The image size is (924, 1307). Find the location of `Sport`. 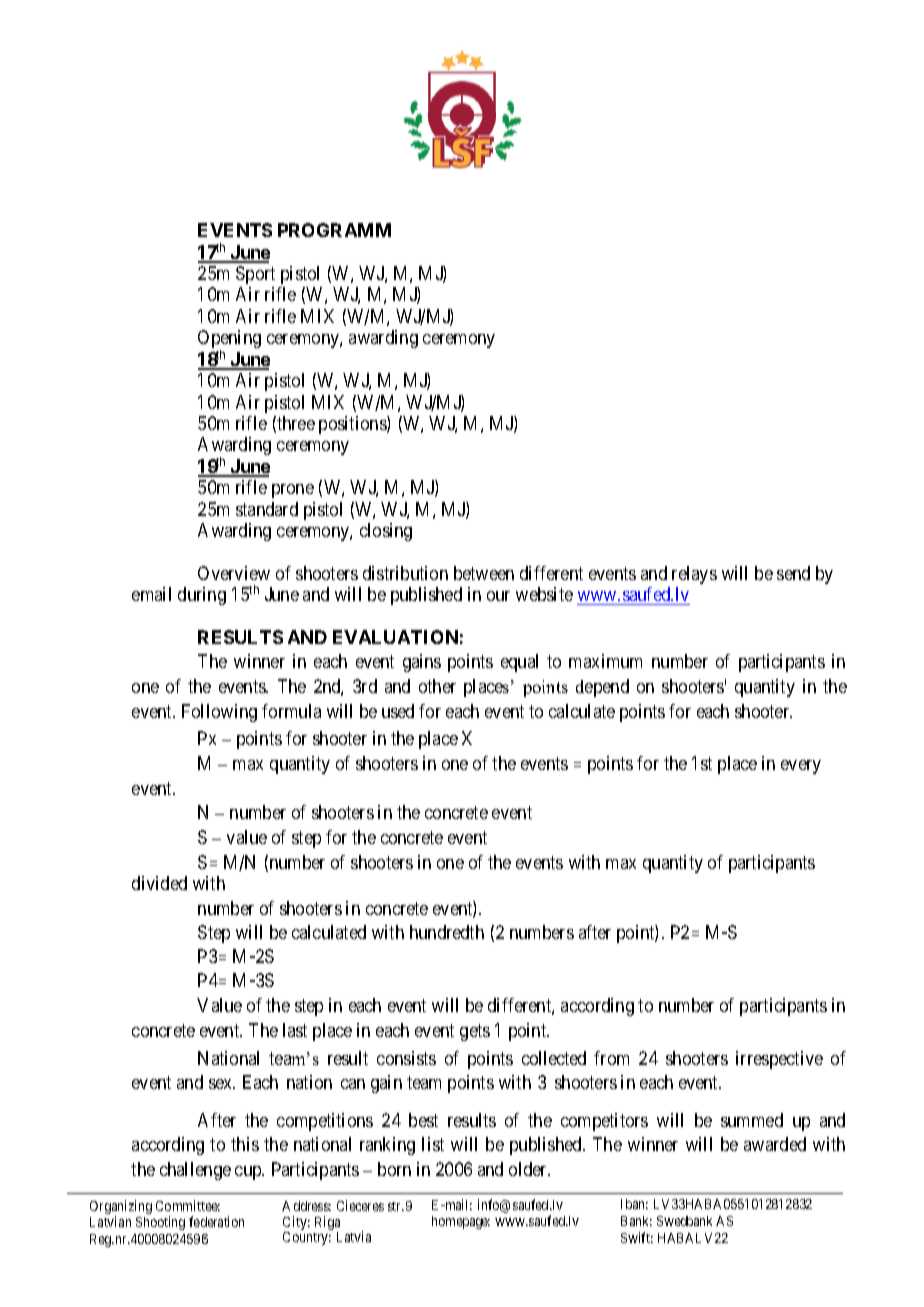

Sport is located at coordinates (255, 275).
